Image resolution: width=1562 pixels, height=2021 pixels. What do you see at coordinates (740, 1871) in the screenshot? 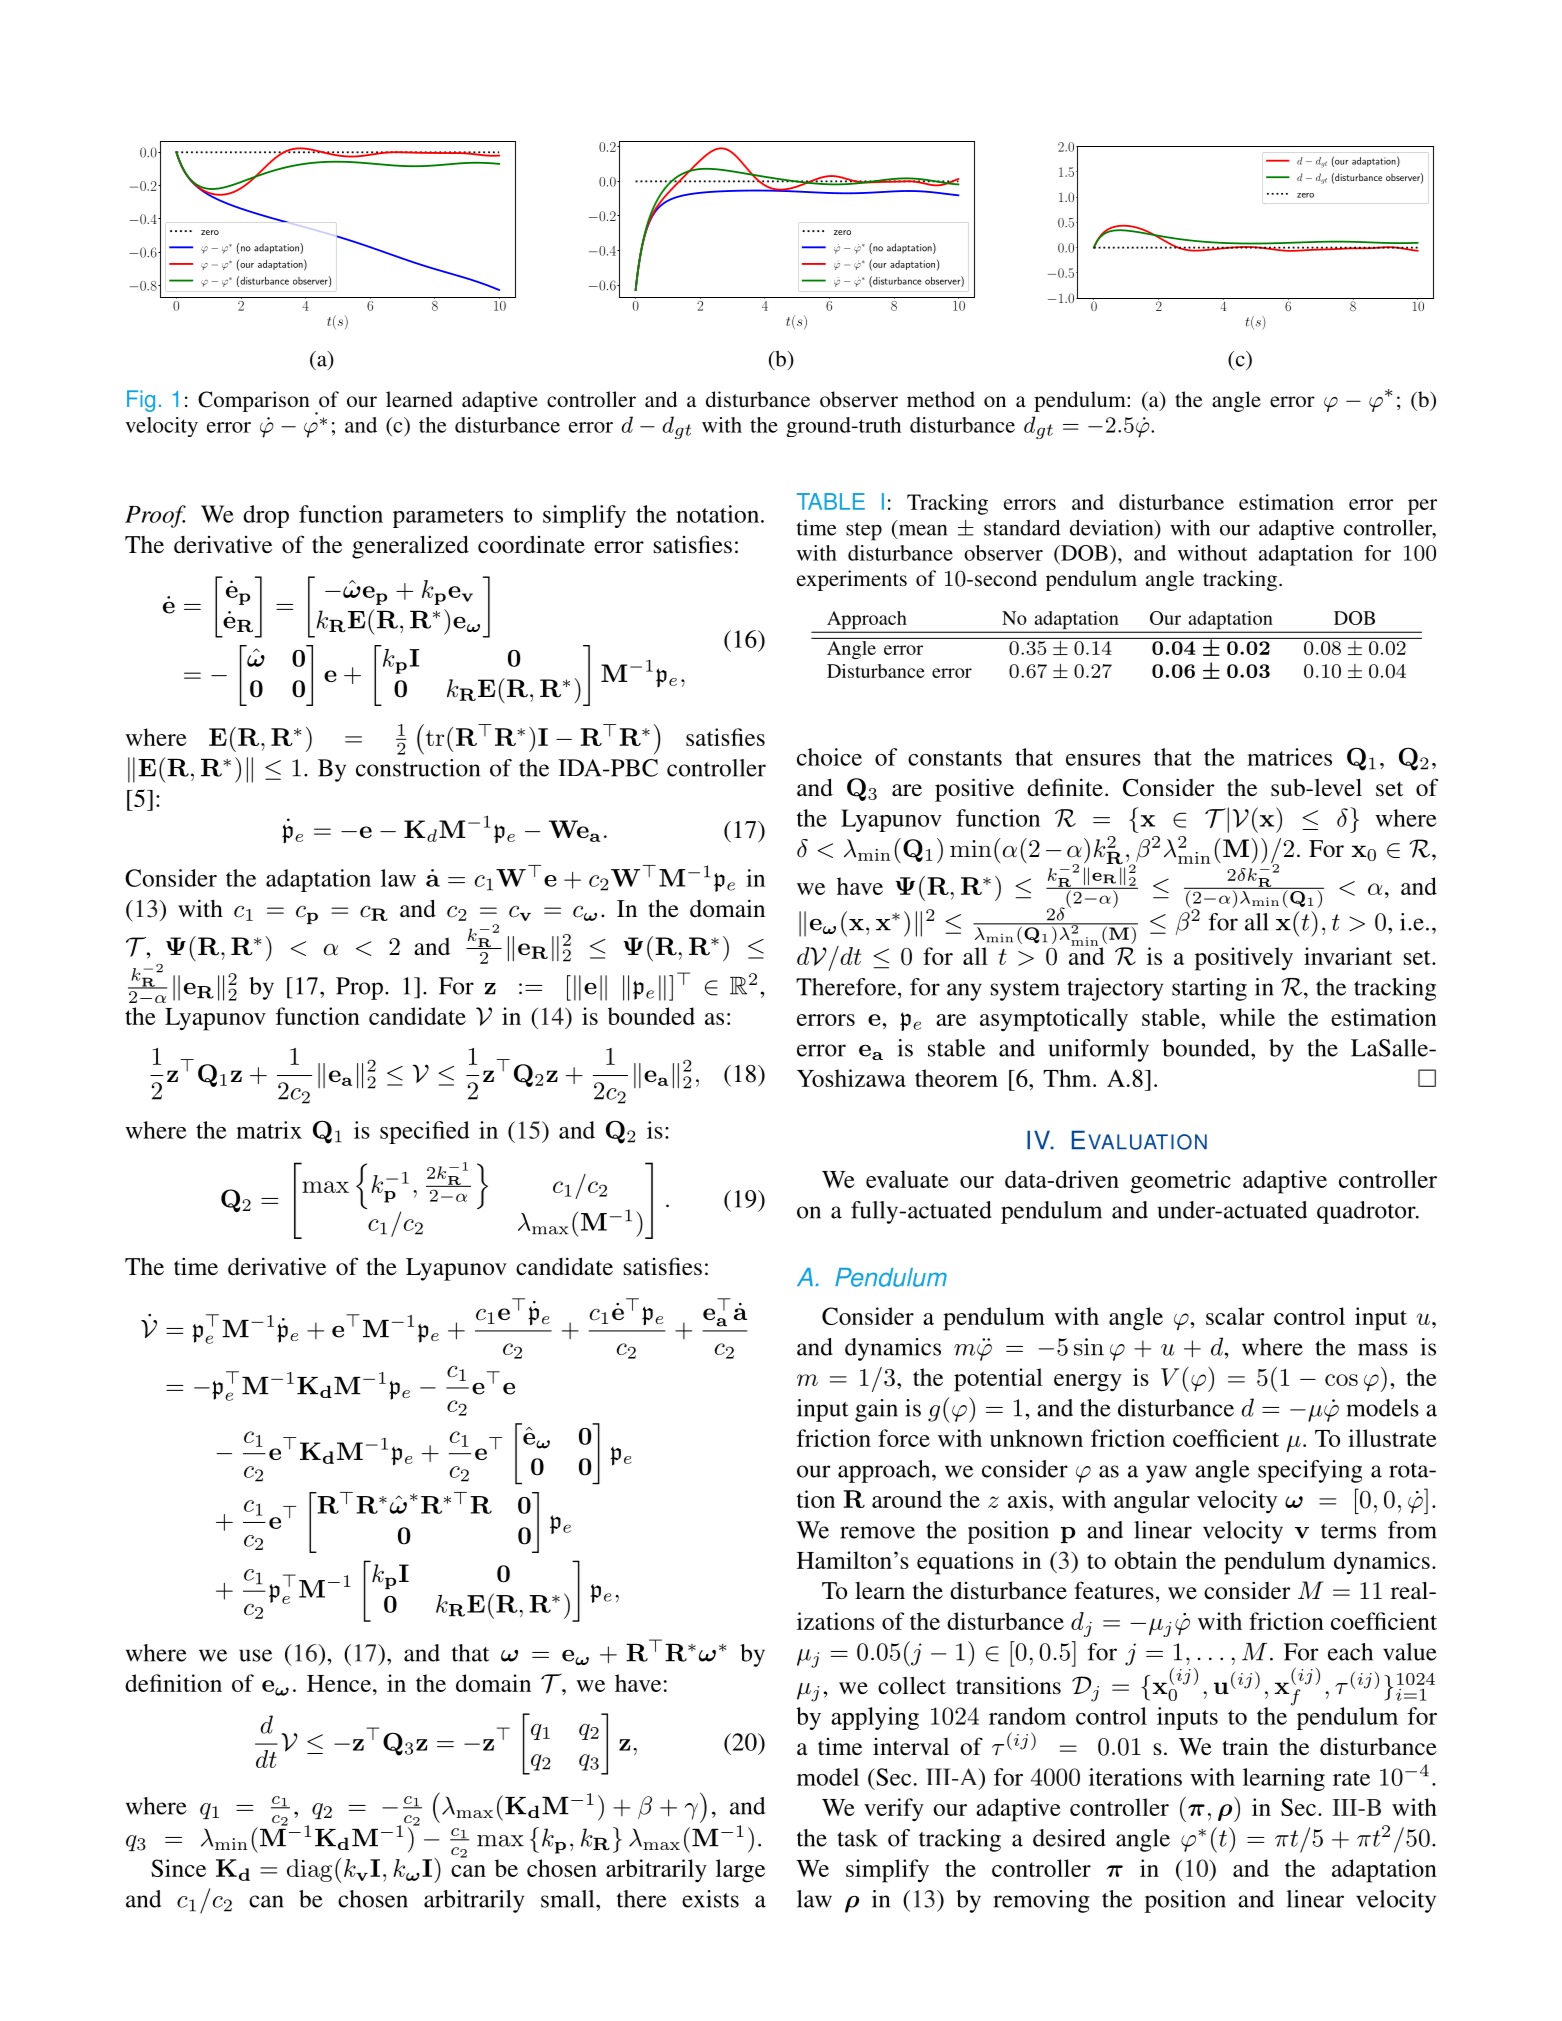
I see `large` at bounding box center [740, 1871].
